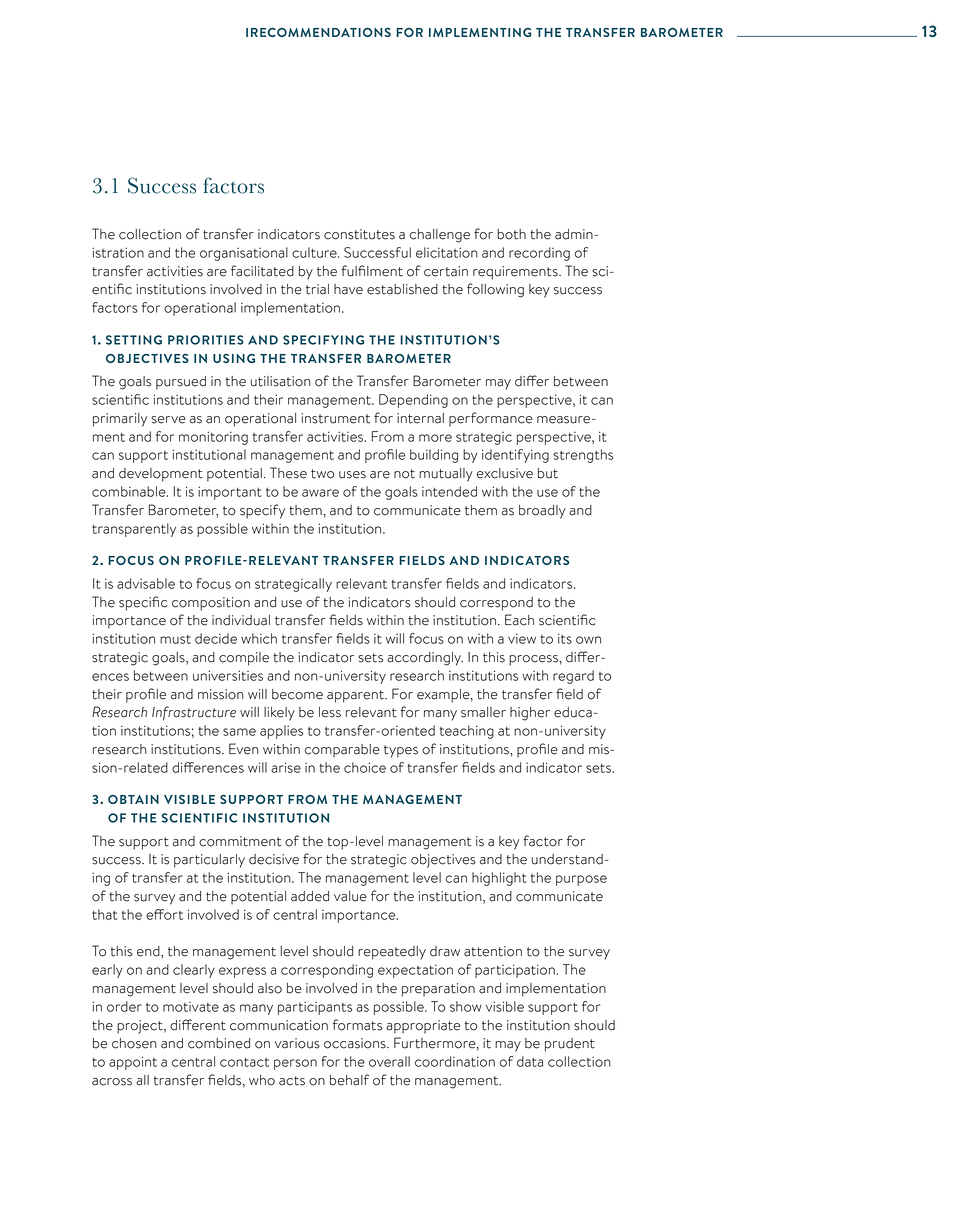 This document has width=965, height=1232. I want to click on apparent, so click(356, 696).
